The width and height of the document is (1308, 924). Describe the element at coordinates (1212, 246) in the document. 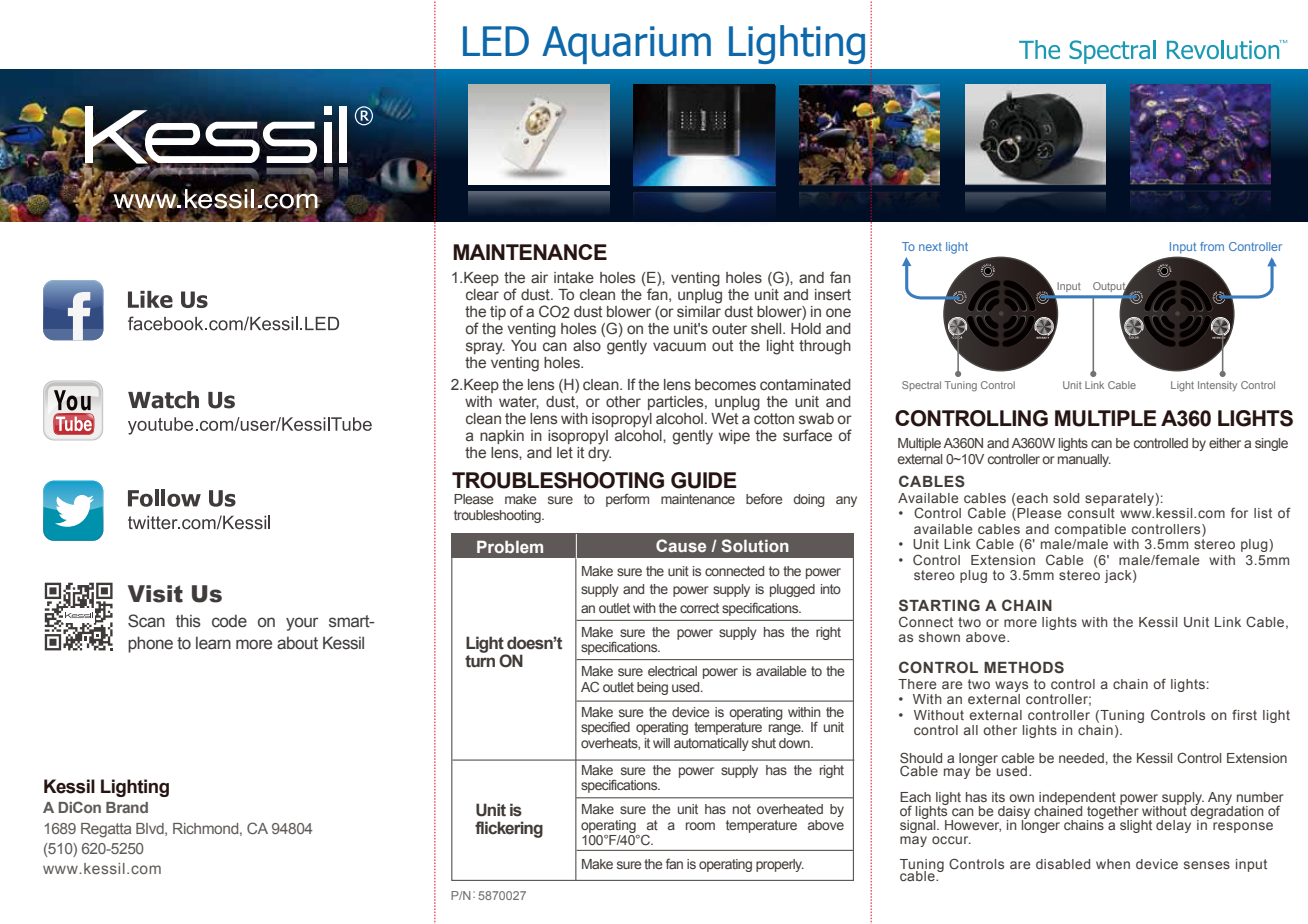

I see `from` at that location.
